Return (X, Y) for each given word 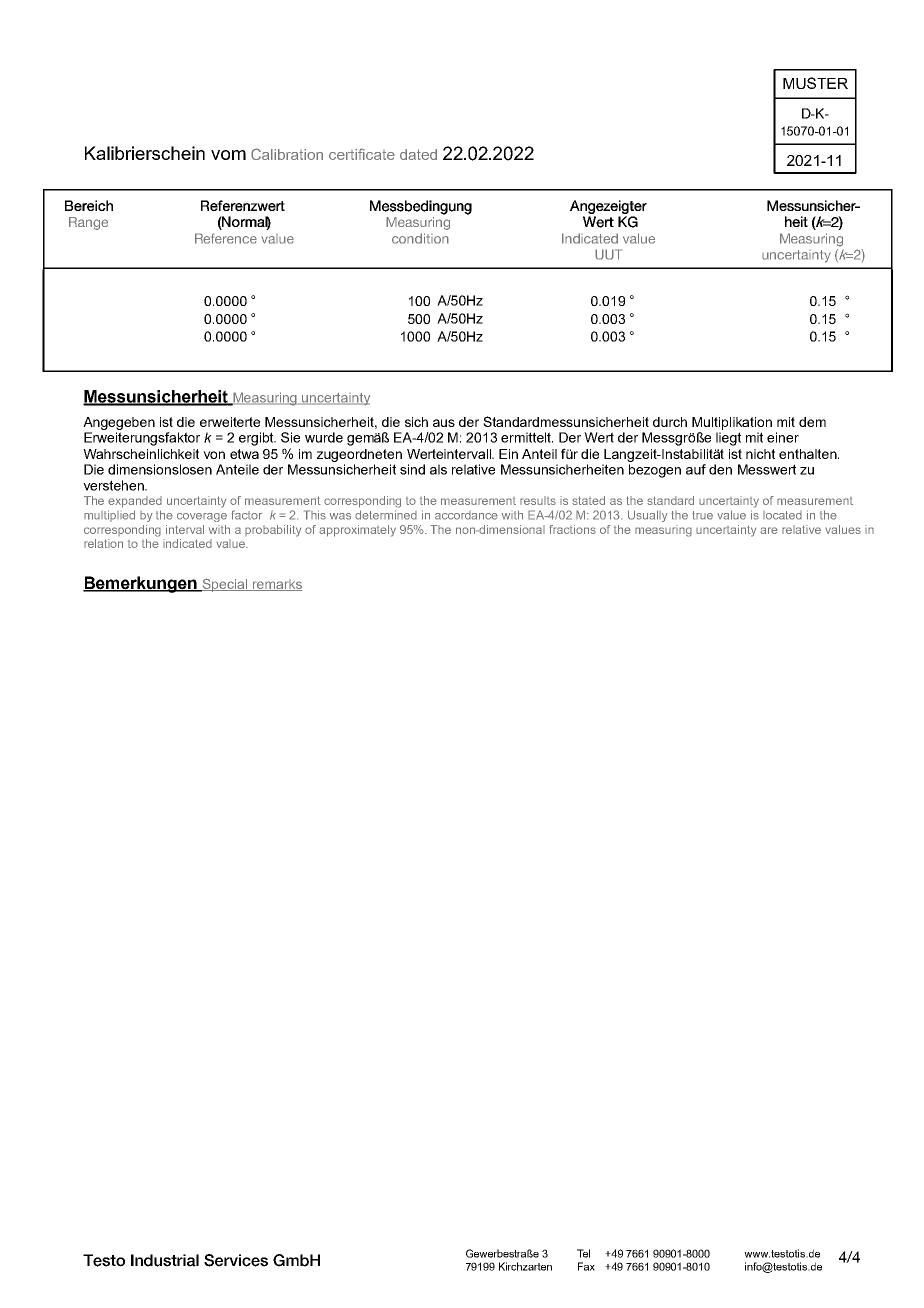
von (214, 455)
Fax (586, 1266)
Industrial (165, 1260)
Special (224, 585)
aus (444, 423)
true (702, 515)
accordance (466, 515)
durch (670, 422)
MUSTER (815, 83)
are (769, 530)
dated (418, 154)
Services (236, 1260)
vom (228, 155)
